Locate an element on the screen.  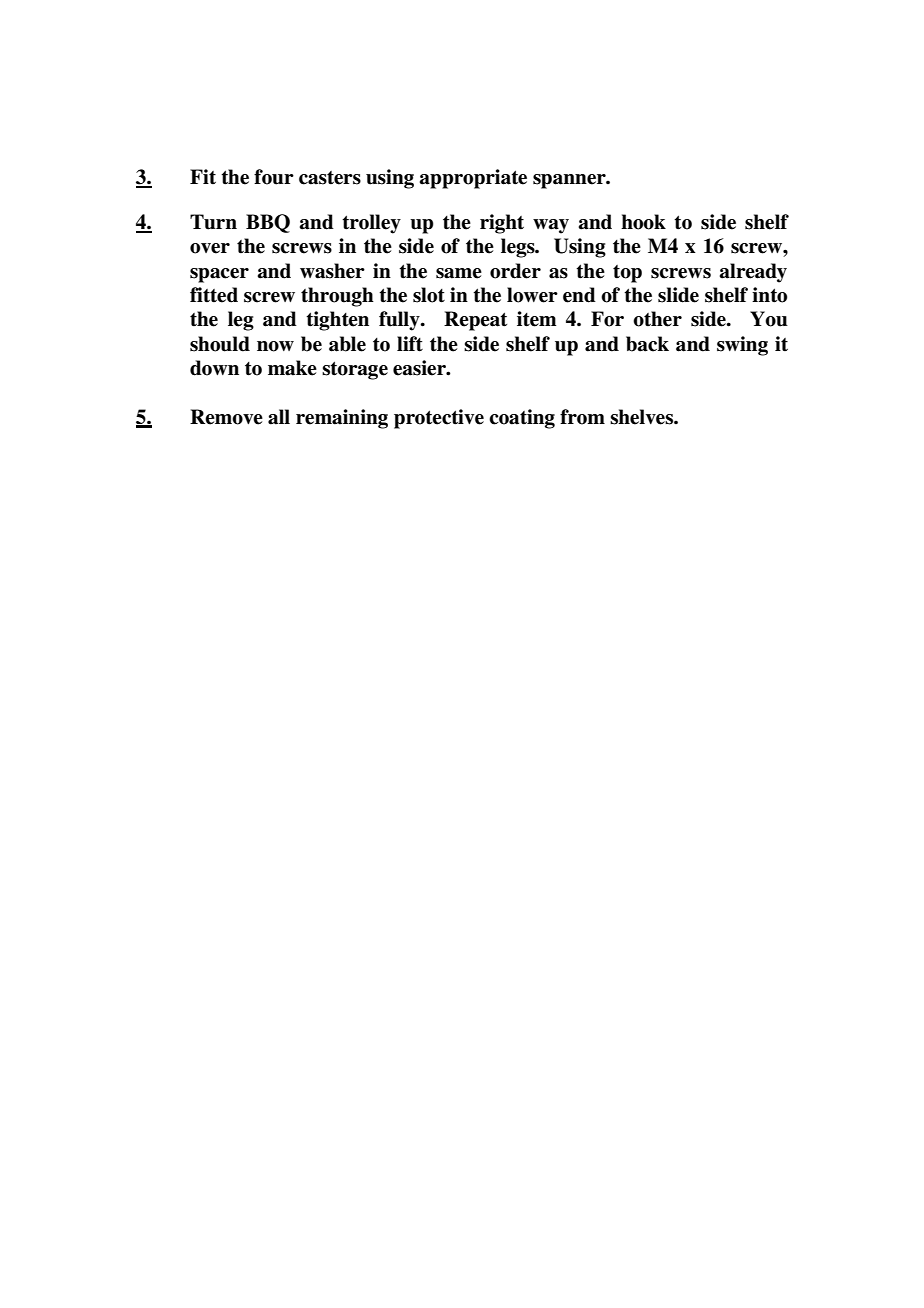
washer is located at coordinates (332, 271).
